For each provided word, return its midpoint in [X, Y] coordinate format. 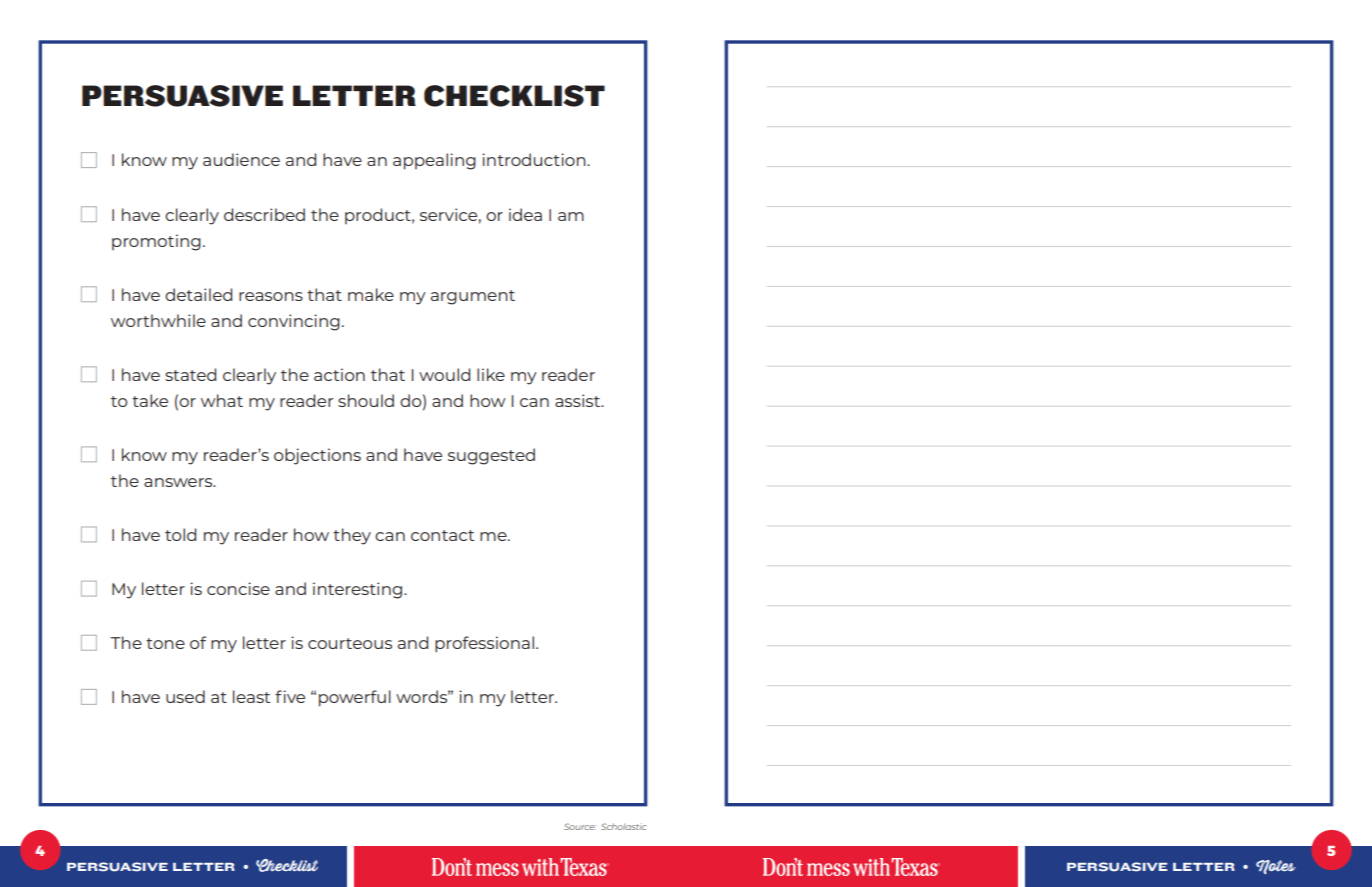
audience [241, 159]
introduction [535, 159]
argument [473, 297]
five [290, 696]
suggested [491, 456]
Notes [1276, 867]
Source [580, 826]
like [491, 374]
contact [442, 535]
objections [317, 456]
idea [525, 214]
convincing [294, 322]
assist [579, 400]
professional [484, 644]
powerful [355, 698]
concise [238, 588]
